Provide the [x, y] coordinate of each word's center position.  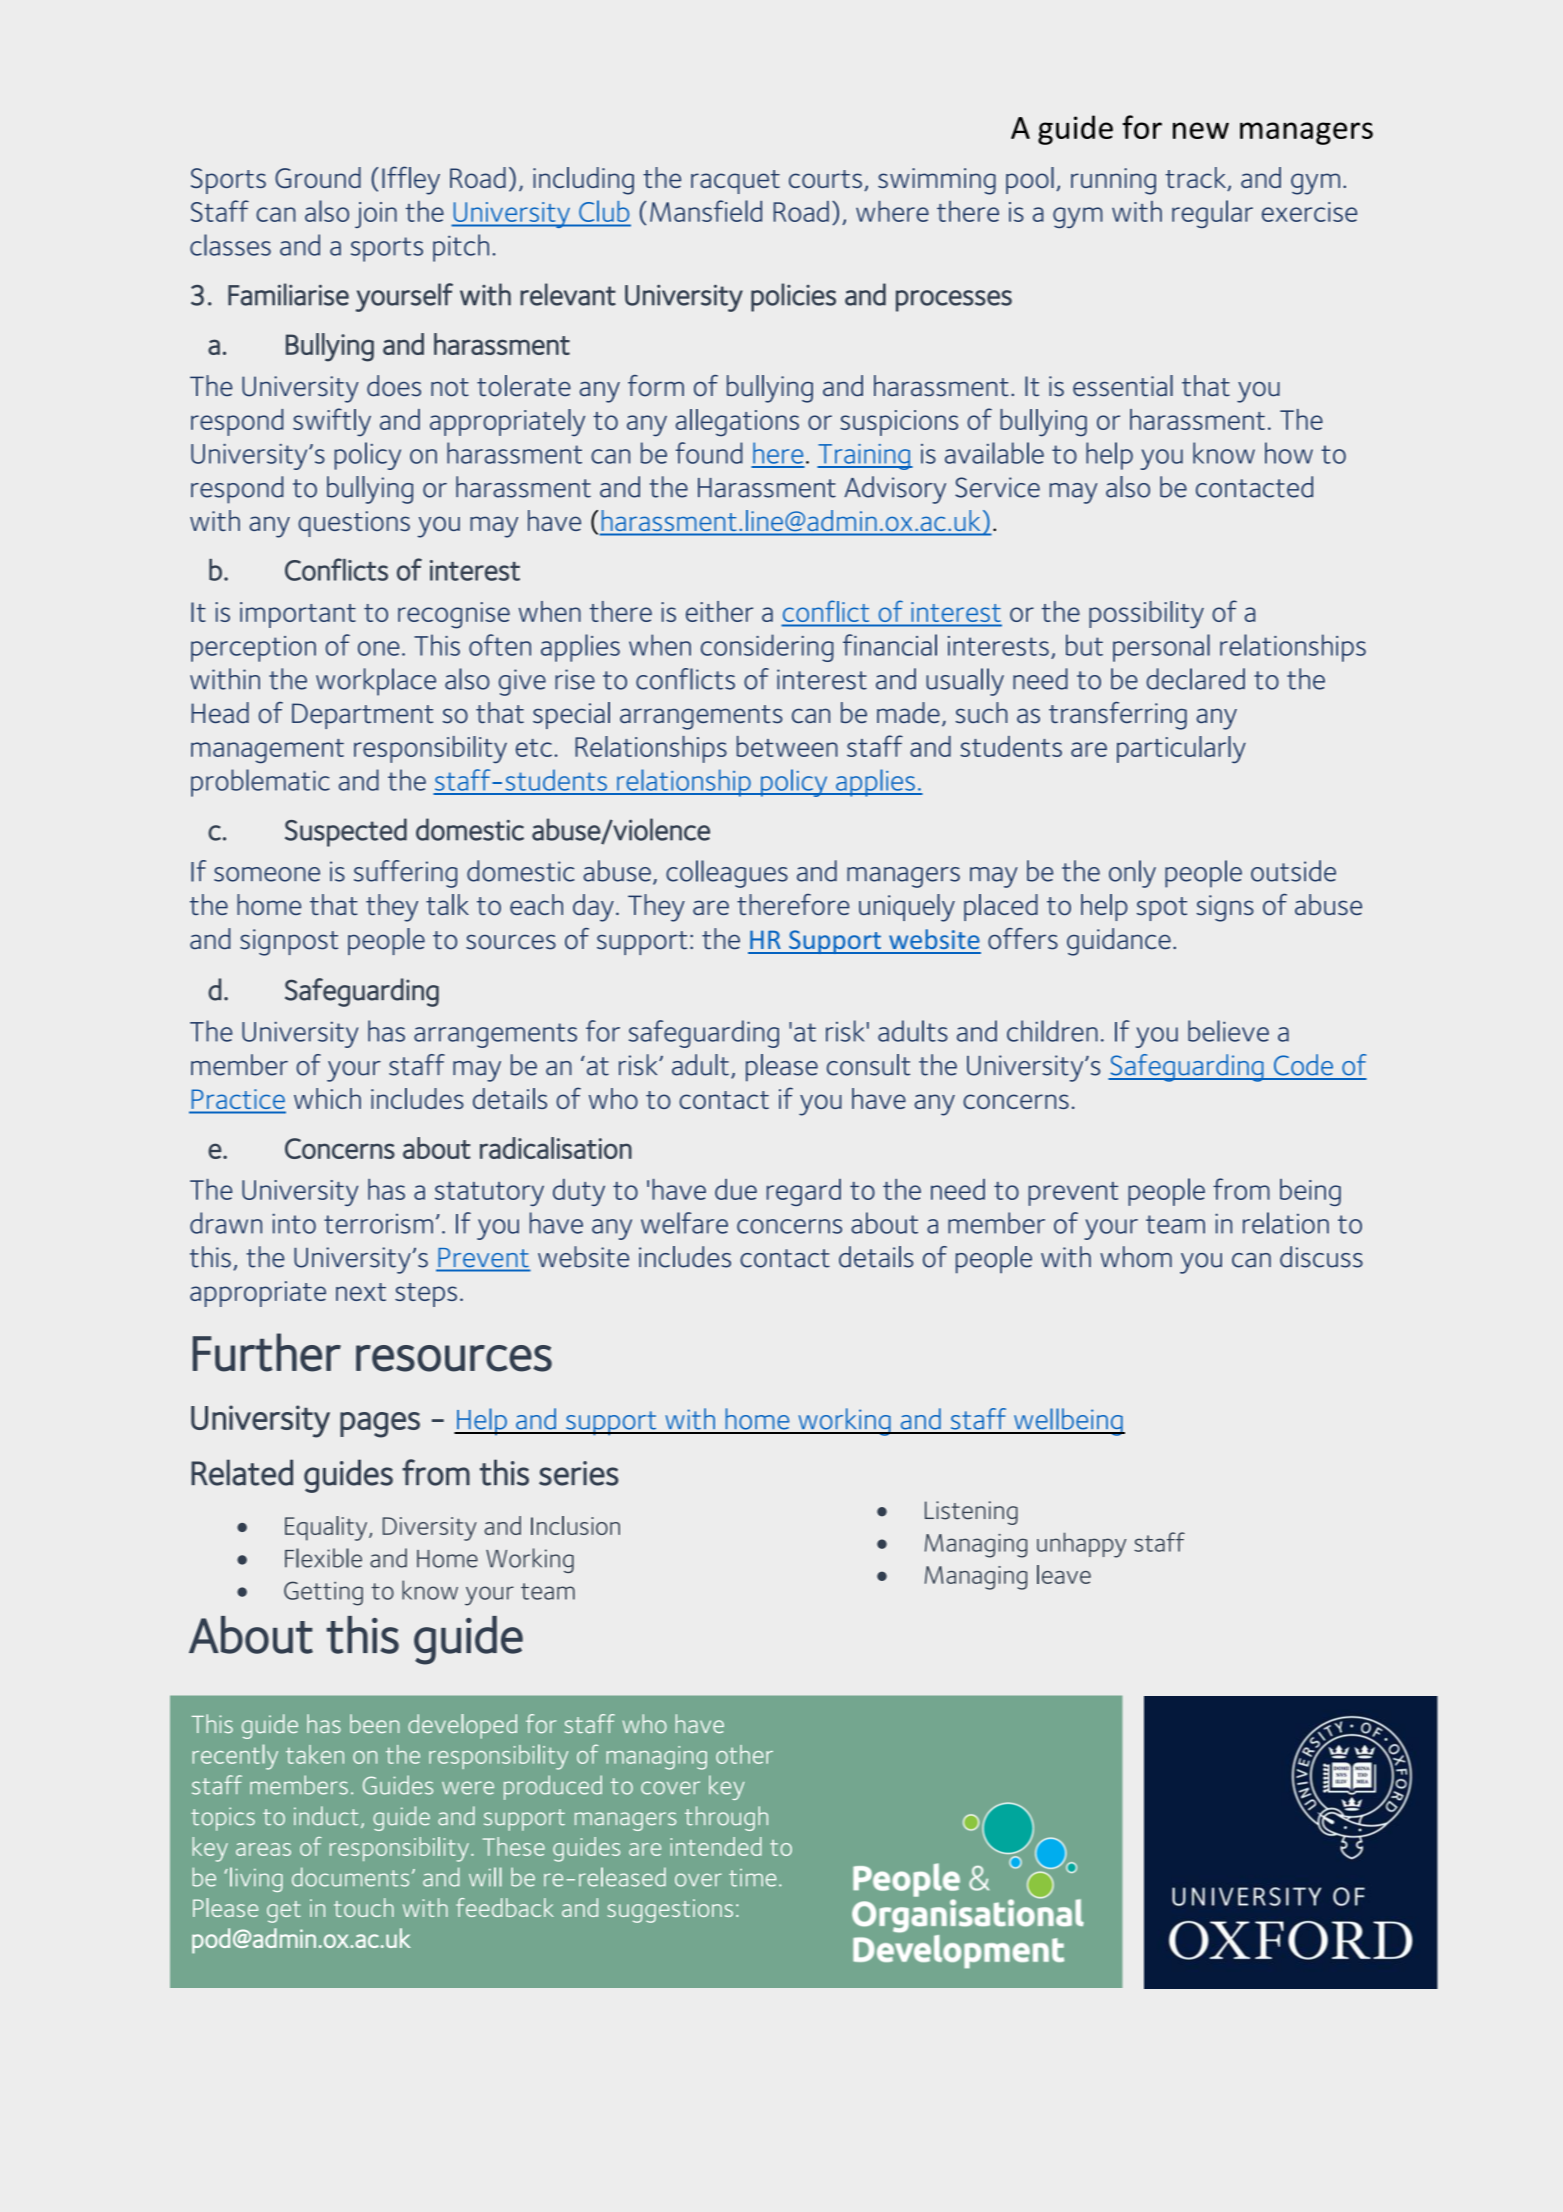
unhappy [1081, 1545]
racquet [735, 182]
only [1132, 874]
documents [350, 1877]
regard [804, 1192]
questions [354, 524]
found [709, 453]
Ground [318, 177]
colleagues [727, 874]
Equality [327, 1528]
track [1197, 179]
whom [1136, 1257]
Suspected [346, 832]
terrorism [378, 1224]
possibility [1146, 615]
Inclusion [575, 1525]
